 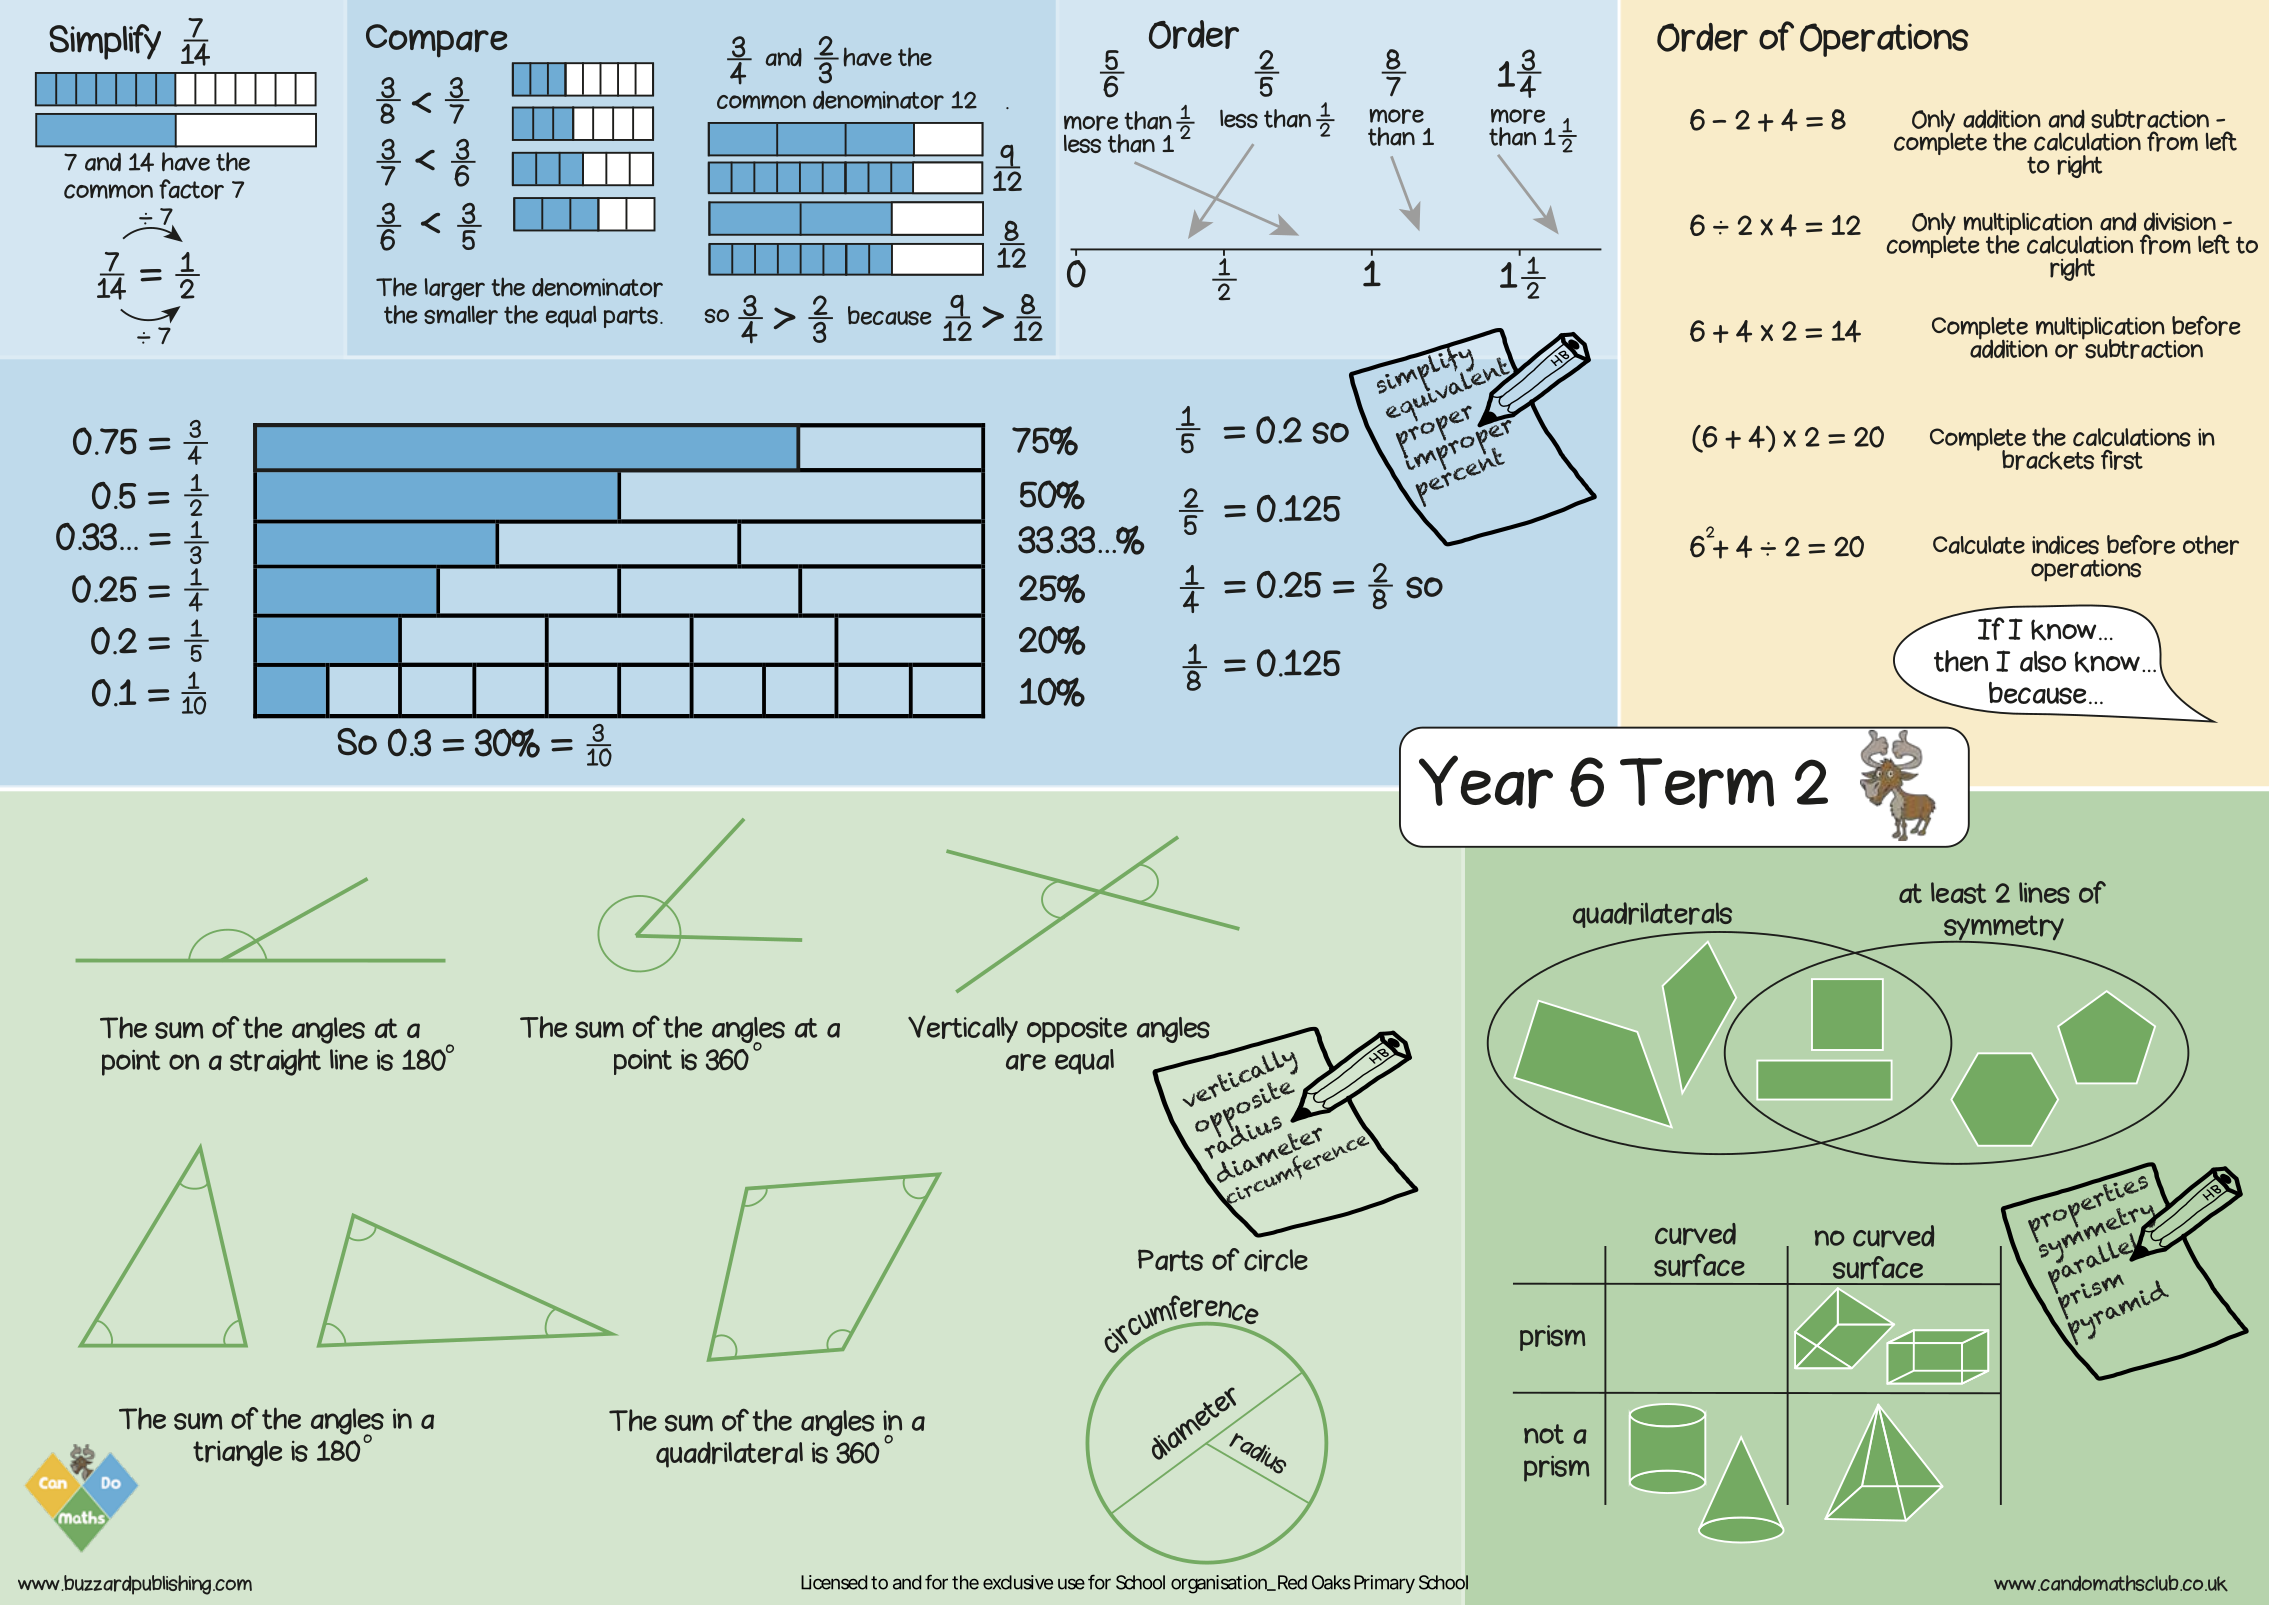 I want to click on Year, so click(x=1486, y=782).
